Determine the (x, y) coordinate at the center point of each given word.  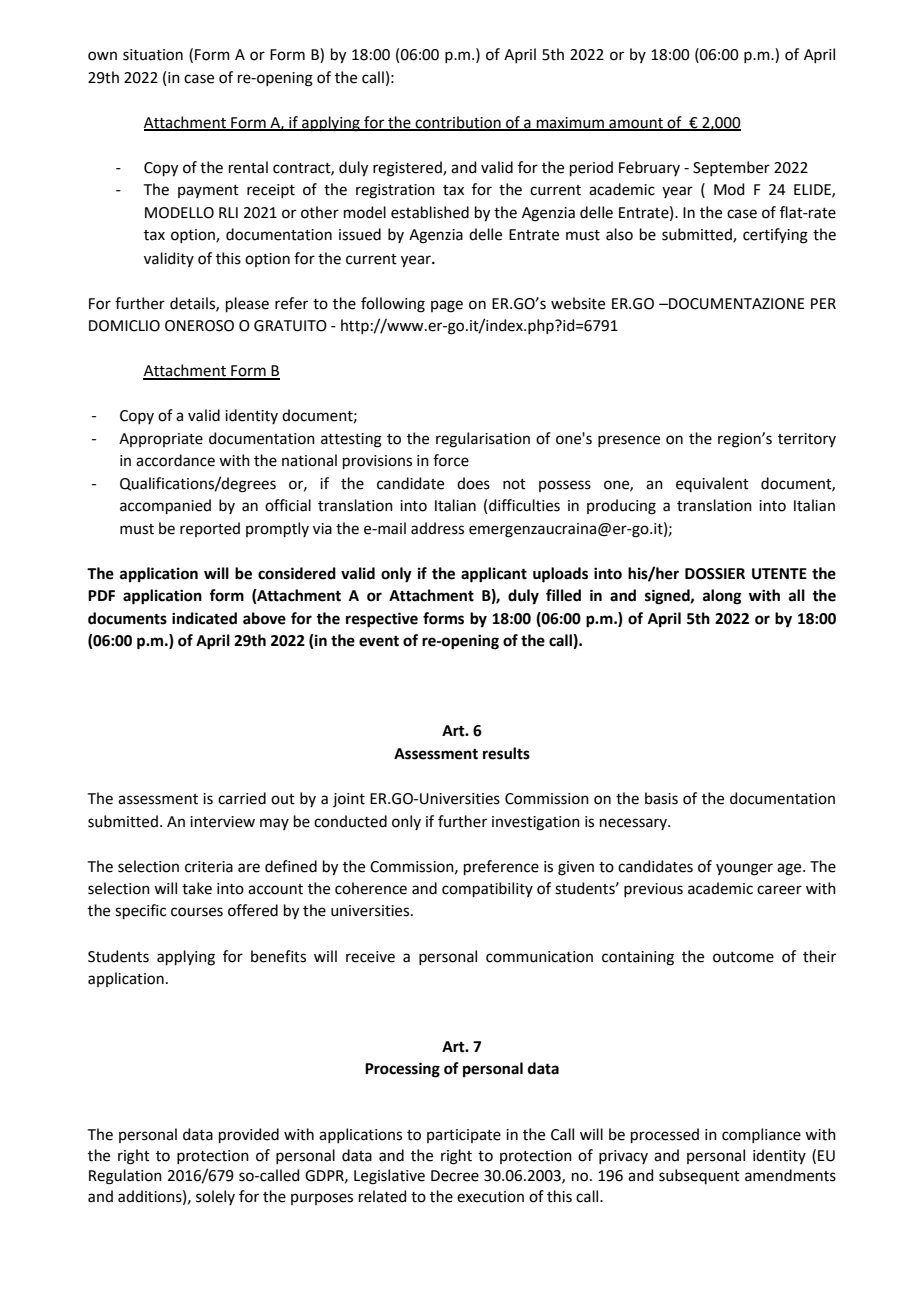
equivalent (712, 484)
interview (222, 822)
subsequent (699, 1176)
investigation (536, 823)
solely (215, 1197)
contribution (458, 123)
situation (153, 55)
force (451, 460)
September (731, 168)
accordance (175, 460)
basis (661, 798)
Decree (455, 1176)
